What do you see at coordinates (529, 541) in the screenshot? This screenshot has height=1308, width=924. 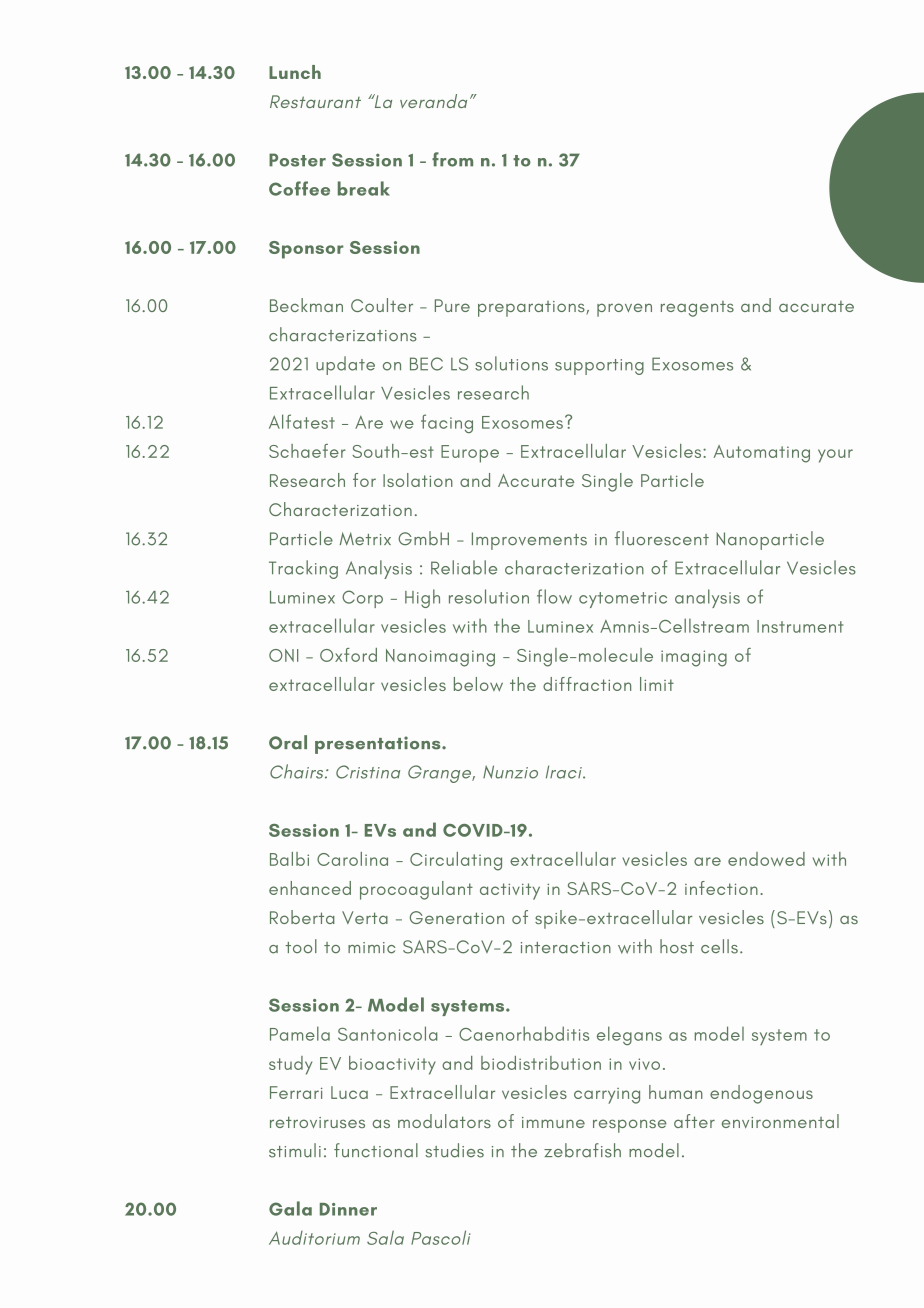 I see `Improvements` at bounding box center [529, 541].
